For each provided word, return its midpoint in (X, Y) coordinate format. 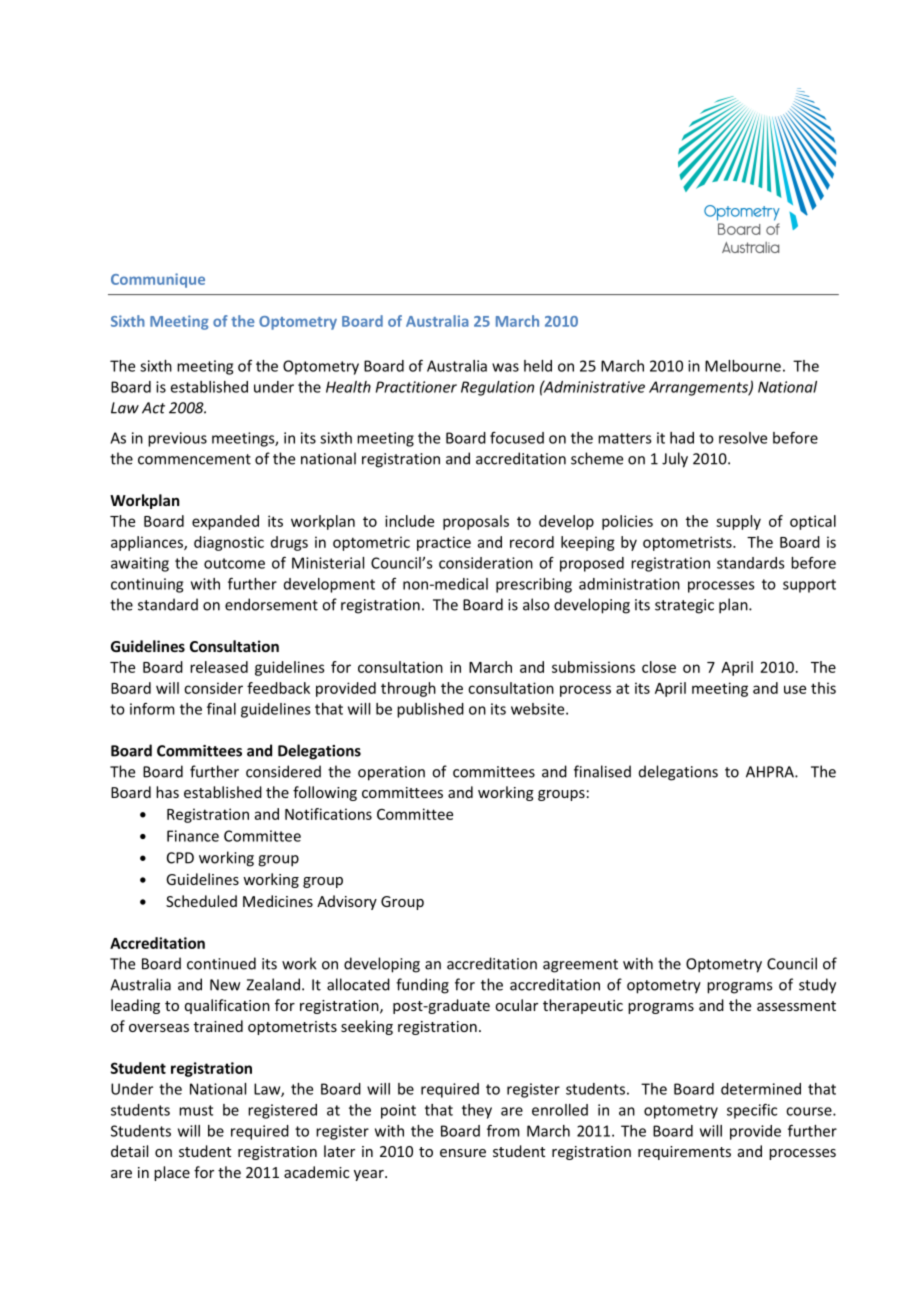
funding (422, 986)
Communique (158, 280)
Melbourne (743, 366)
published (430, 710)
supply (738, 522)
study (817, 986)
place (172, 1173)
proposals (476, 522)
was (505, 367)
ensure (463, 1153)
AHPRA (771, 772)
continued (221, 963)
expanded (225, 522)
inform (152, 709)
